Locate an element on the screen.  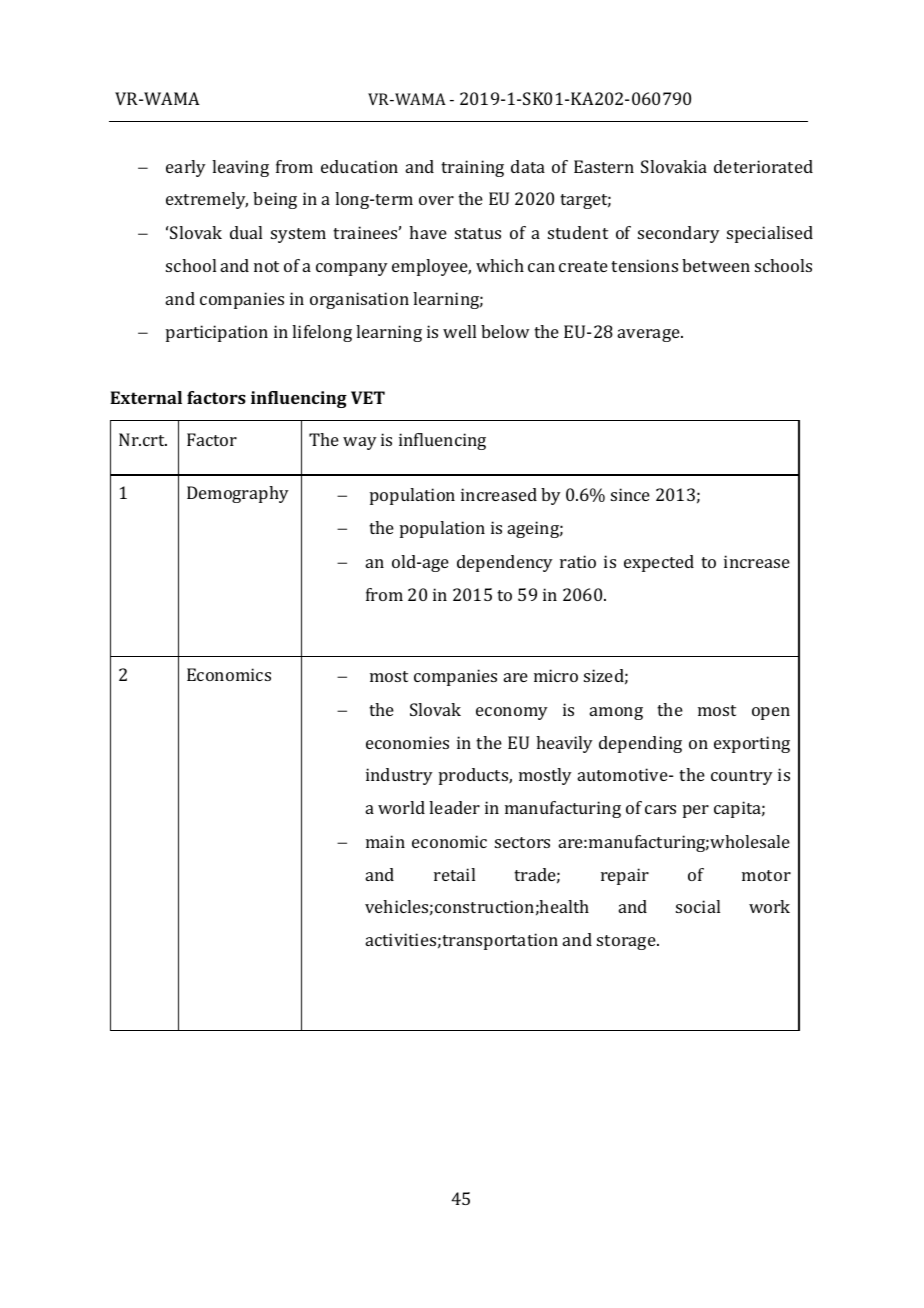
economies is located at coordinates (407, 742).
